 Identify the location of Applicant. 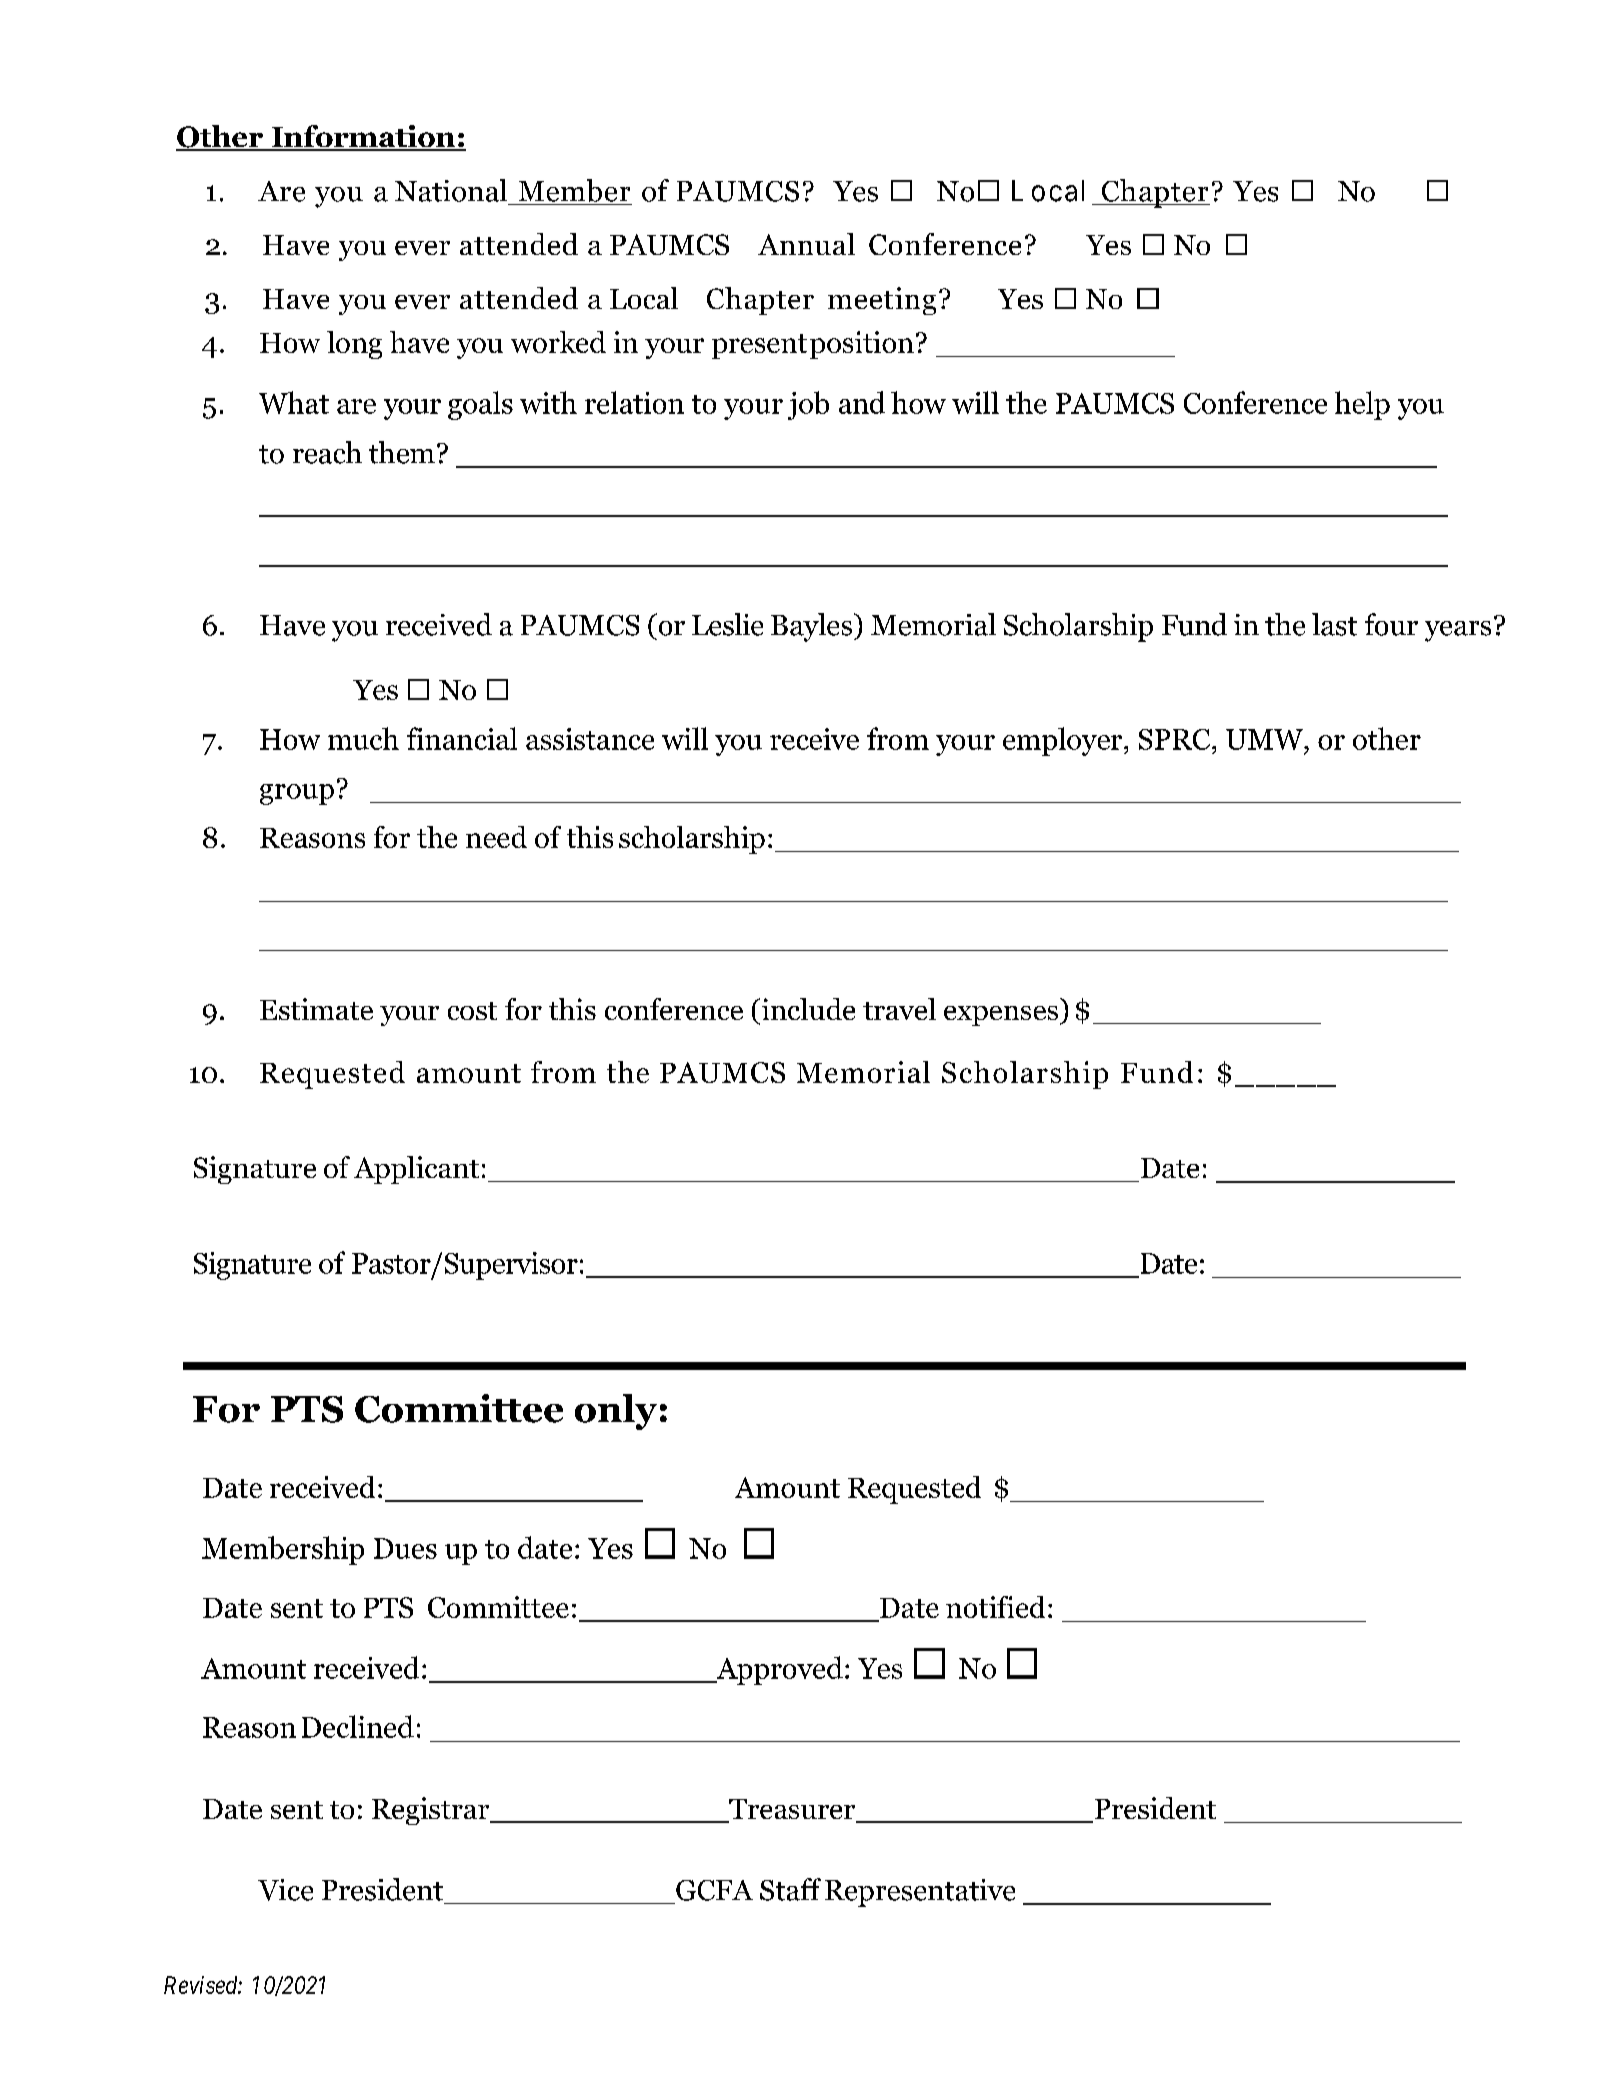
(416, 1170).
